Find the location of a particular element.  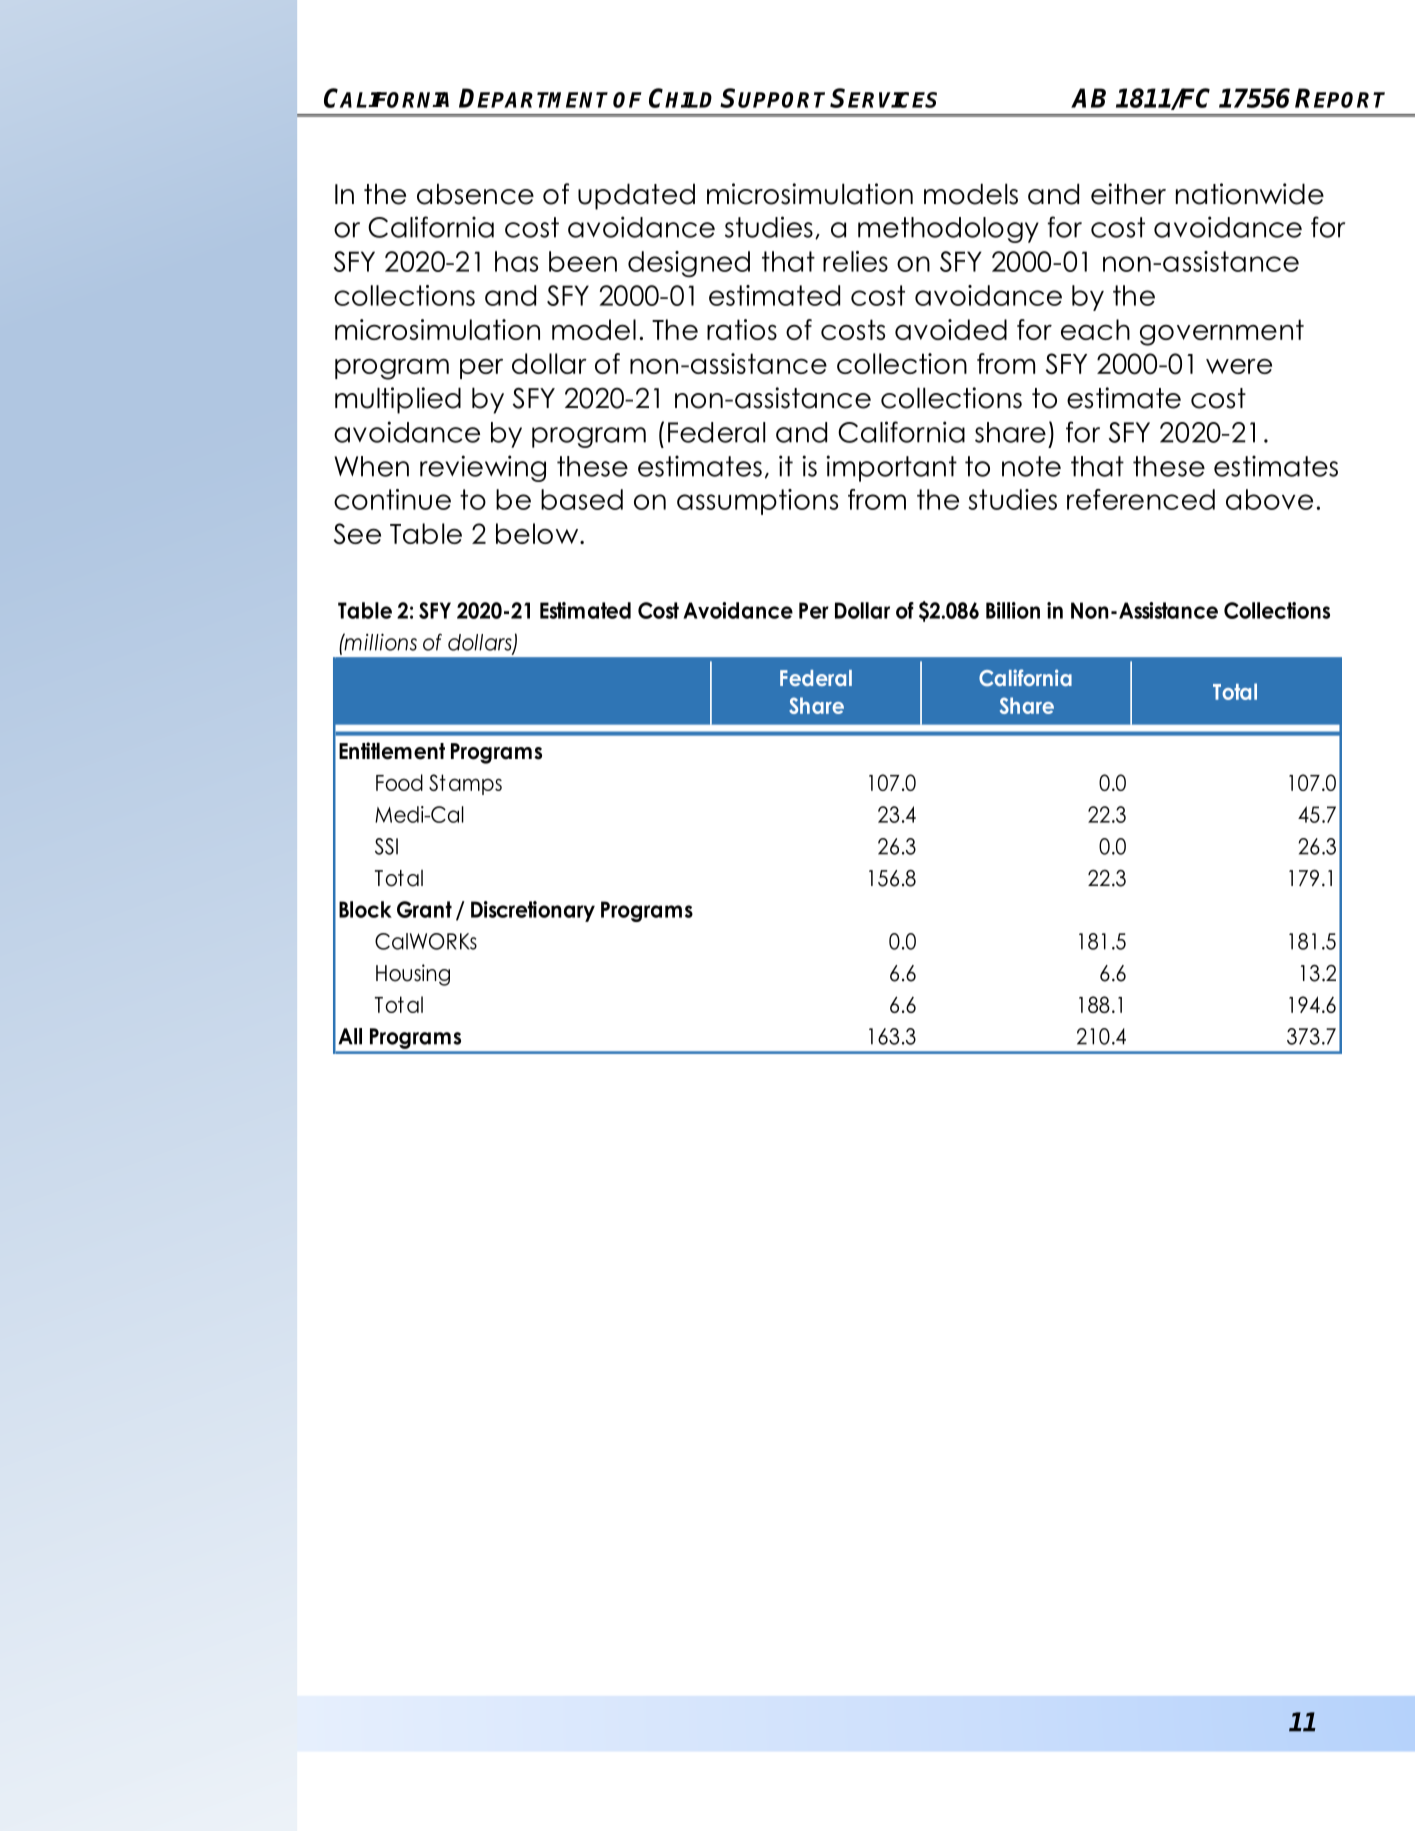

either is located at coordinates (1128, 194).
